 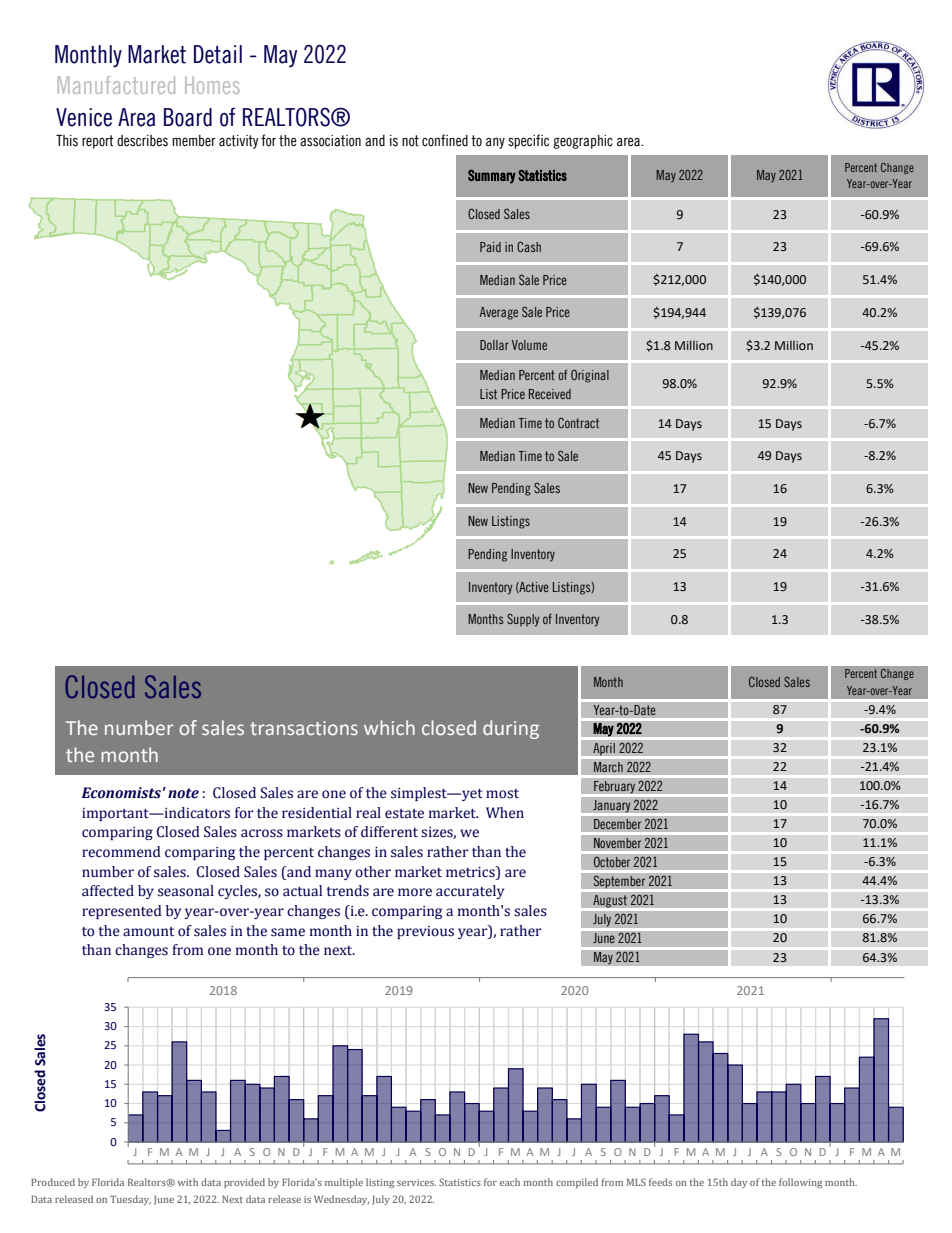 What do you see at coordinates (142, 141) in the image?
I see `describes` at bounding box center [142, 141].
